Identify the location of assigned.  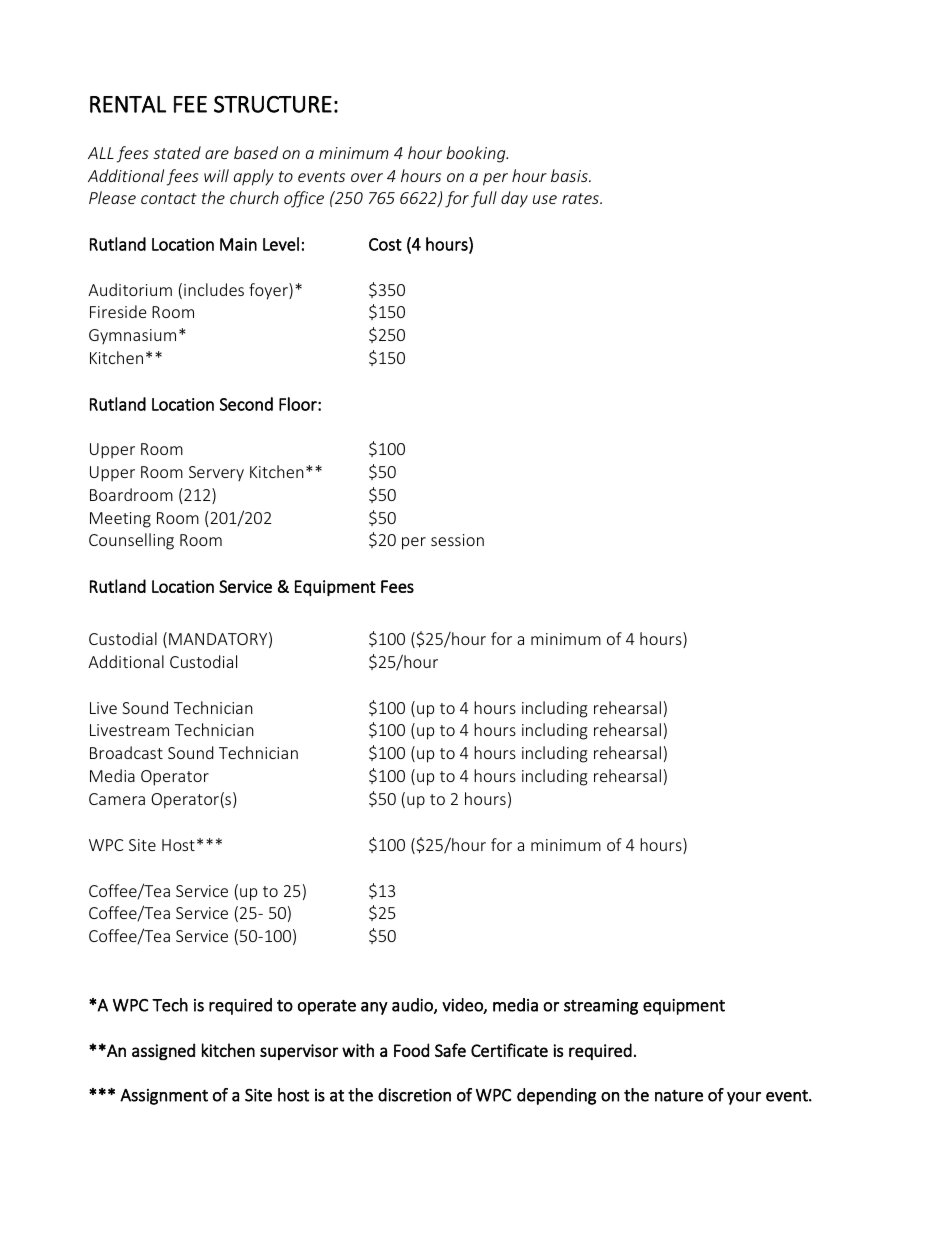
(163, 1051).
